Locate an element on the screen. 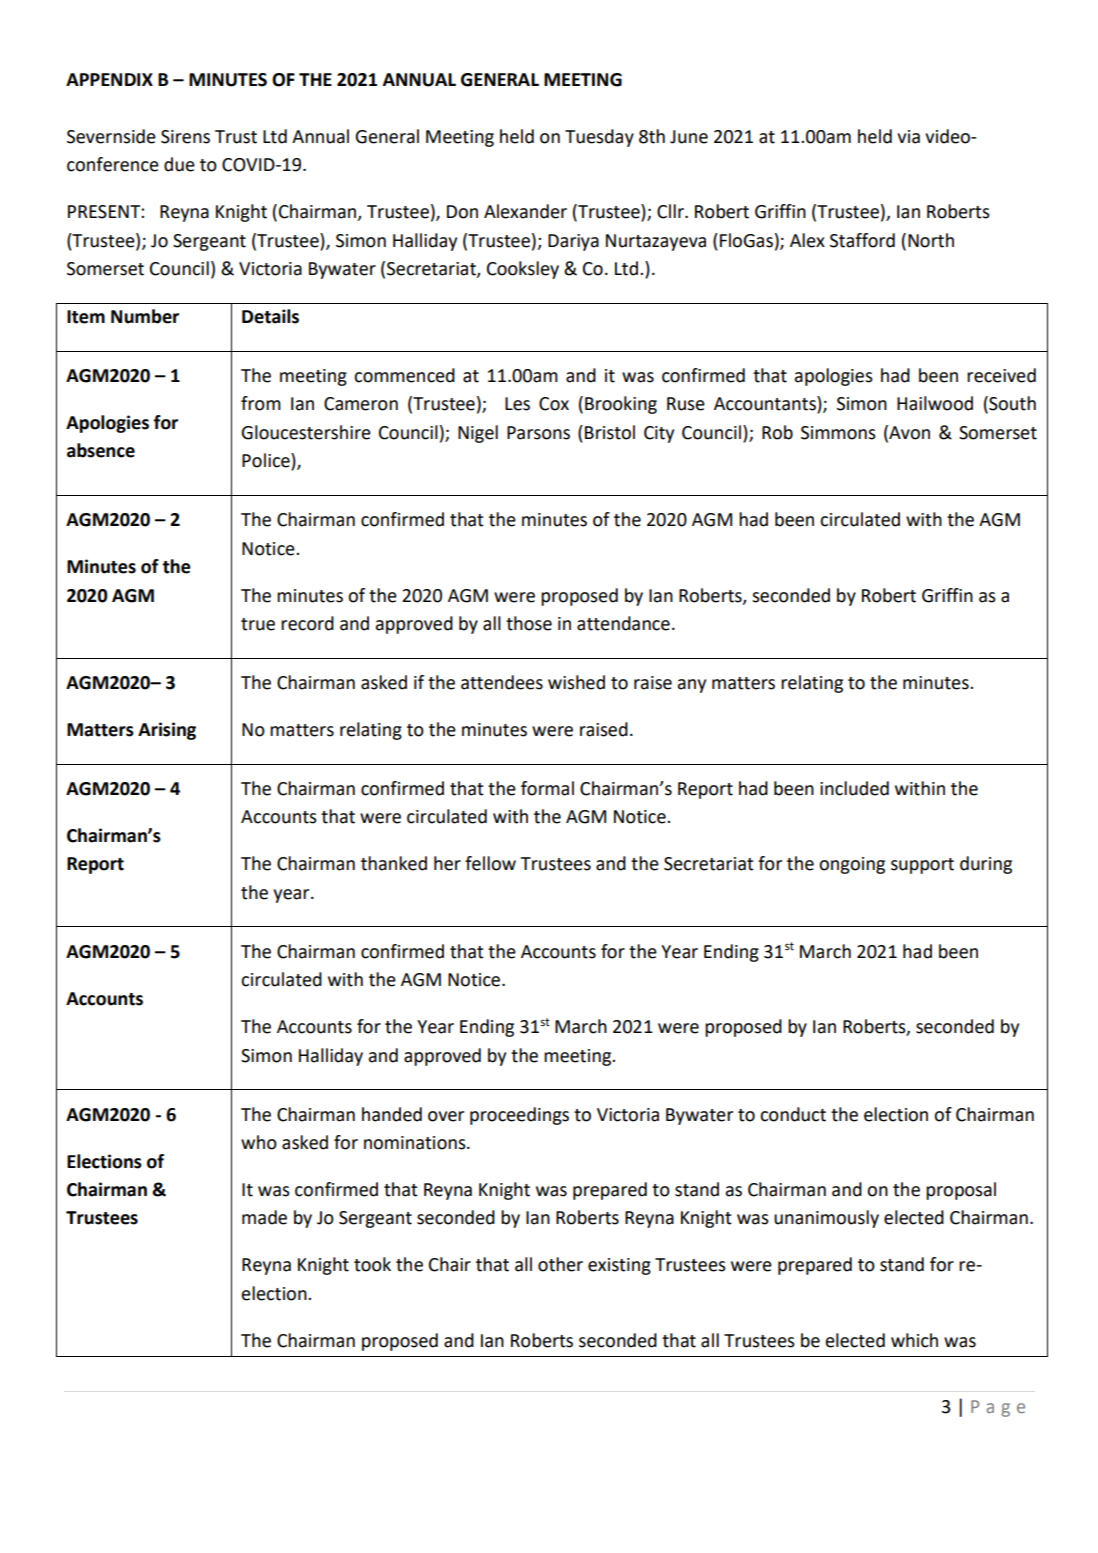 The image size is (1098, 1553). made is located at coordinates (264, 1217).
